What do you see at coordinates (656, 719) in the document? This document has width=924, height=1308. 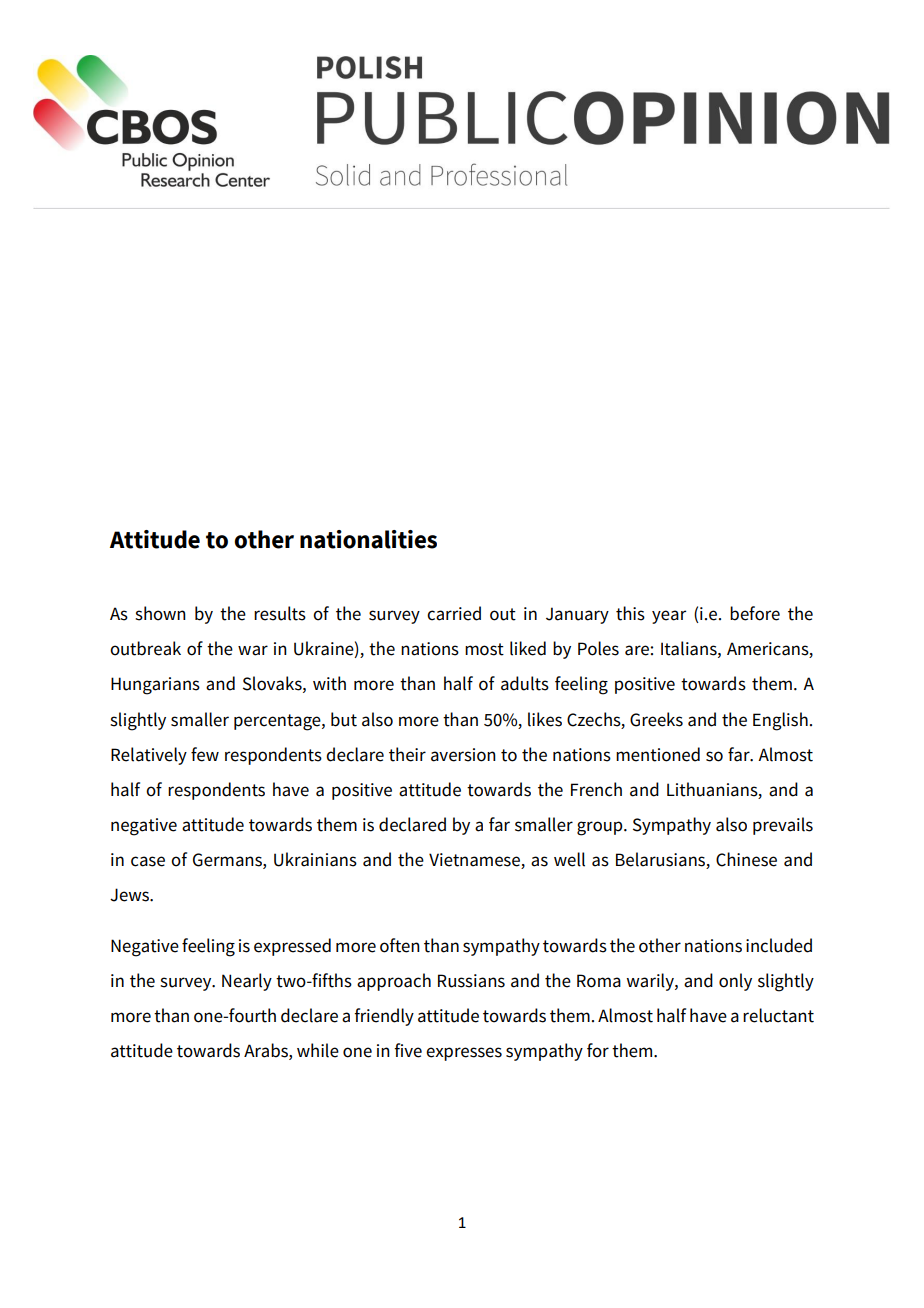 I see `Greeks` at bounding box center [656, 719].
